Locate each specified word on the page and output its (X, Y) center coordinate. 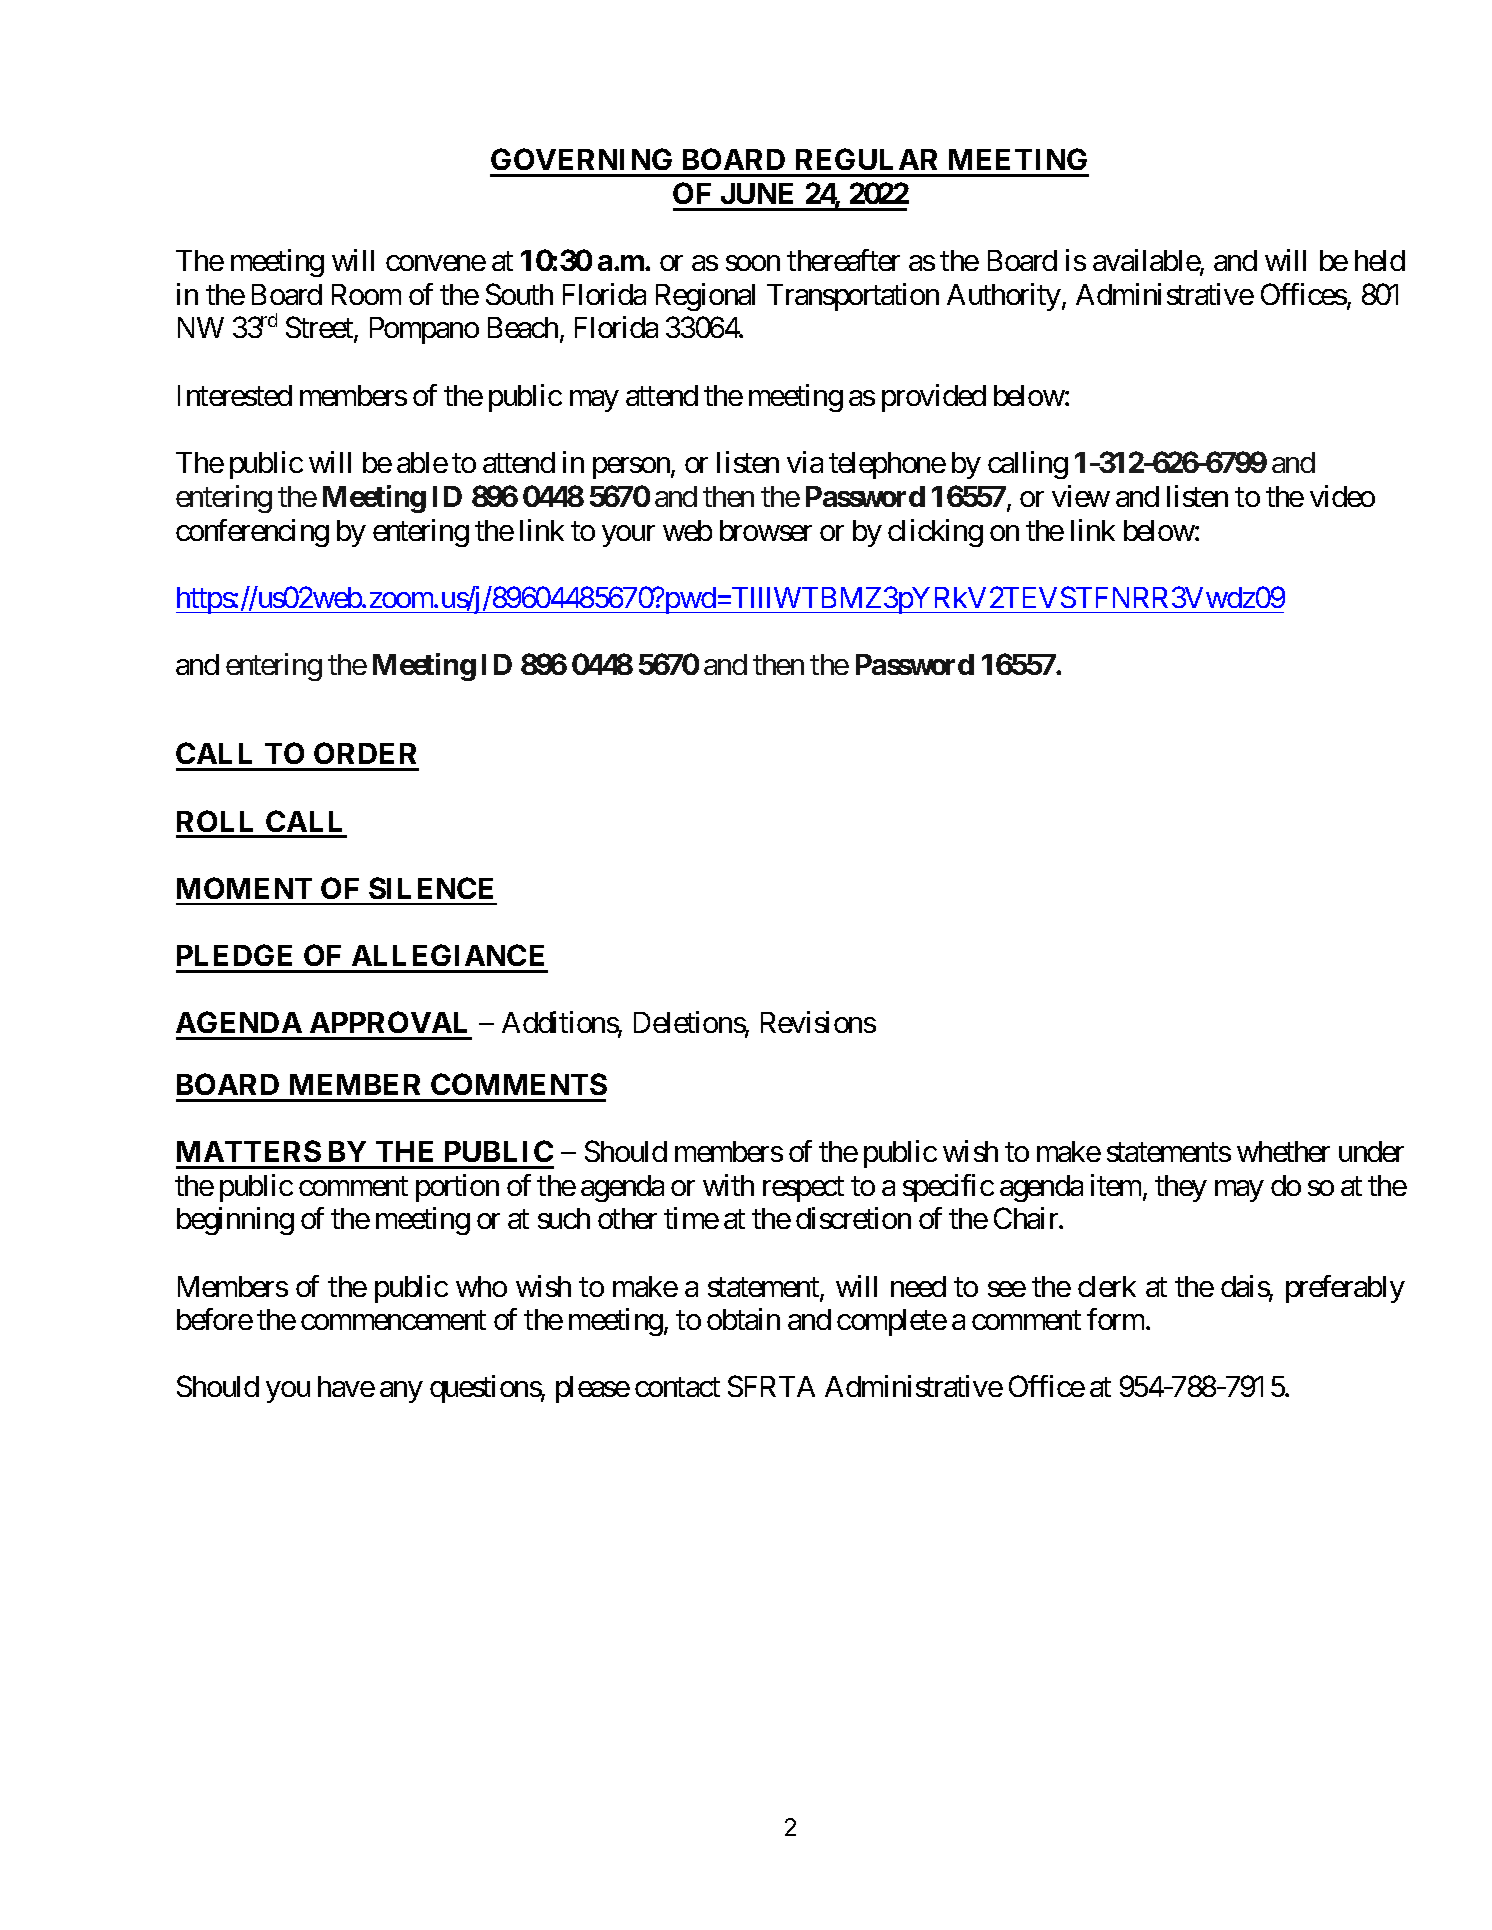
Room (366, 294)
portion (457, 1188)
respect (803, 1189)
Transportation (853, 297)
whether (1283, 1151)
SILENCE (431, 888)
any (401, 1392)
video (1342, 496)
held (1380, 260)
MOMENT (244, 888)
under (1371, 1151)
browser (766, 530)
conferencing (252, 533)
